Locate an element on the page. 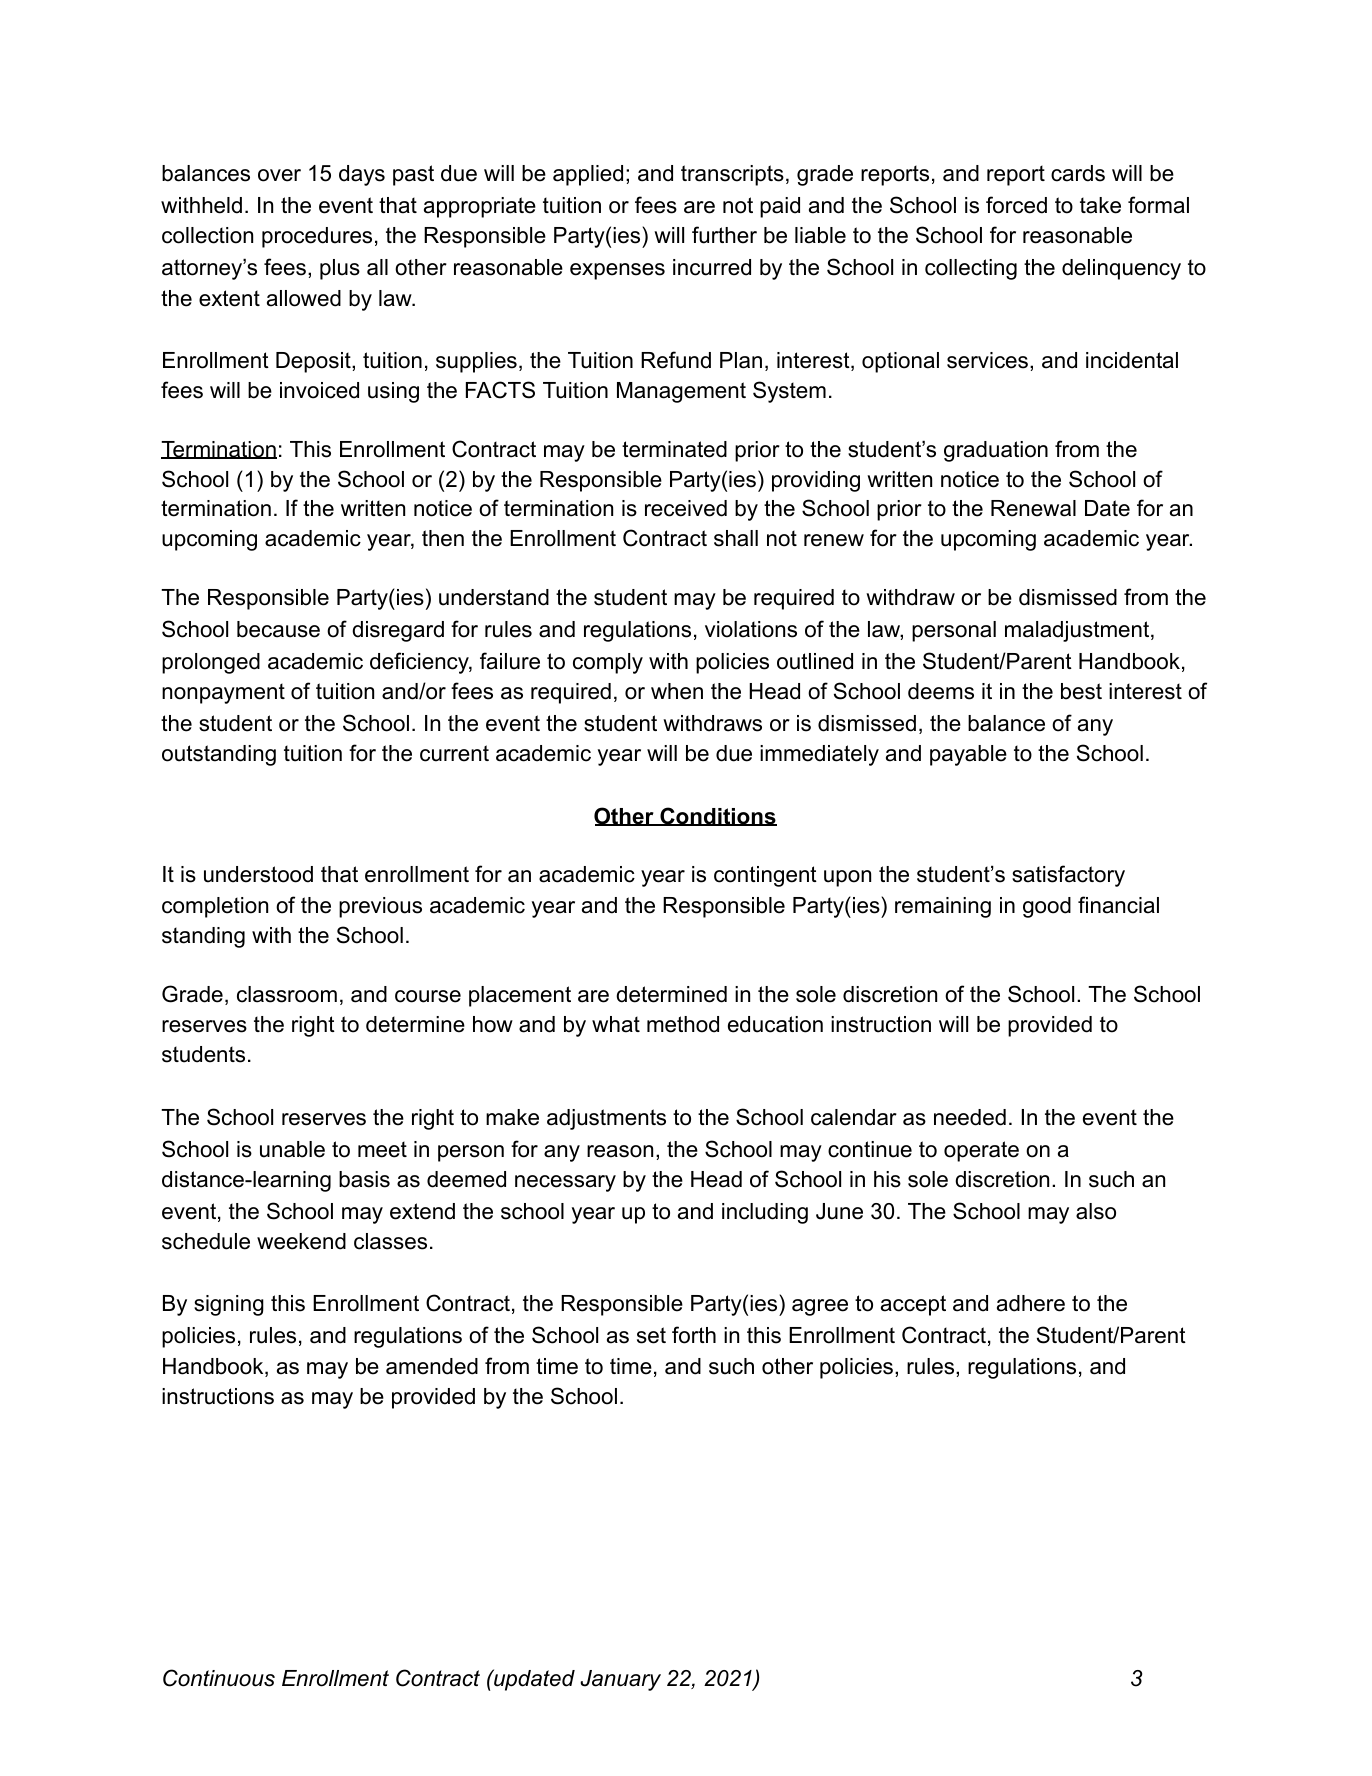  Continuous is located at coordinates (219, 1678).
